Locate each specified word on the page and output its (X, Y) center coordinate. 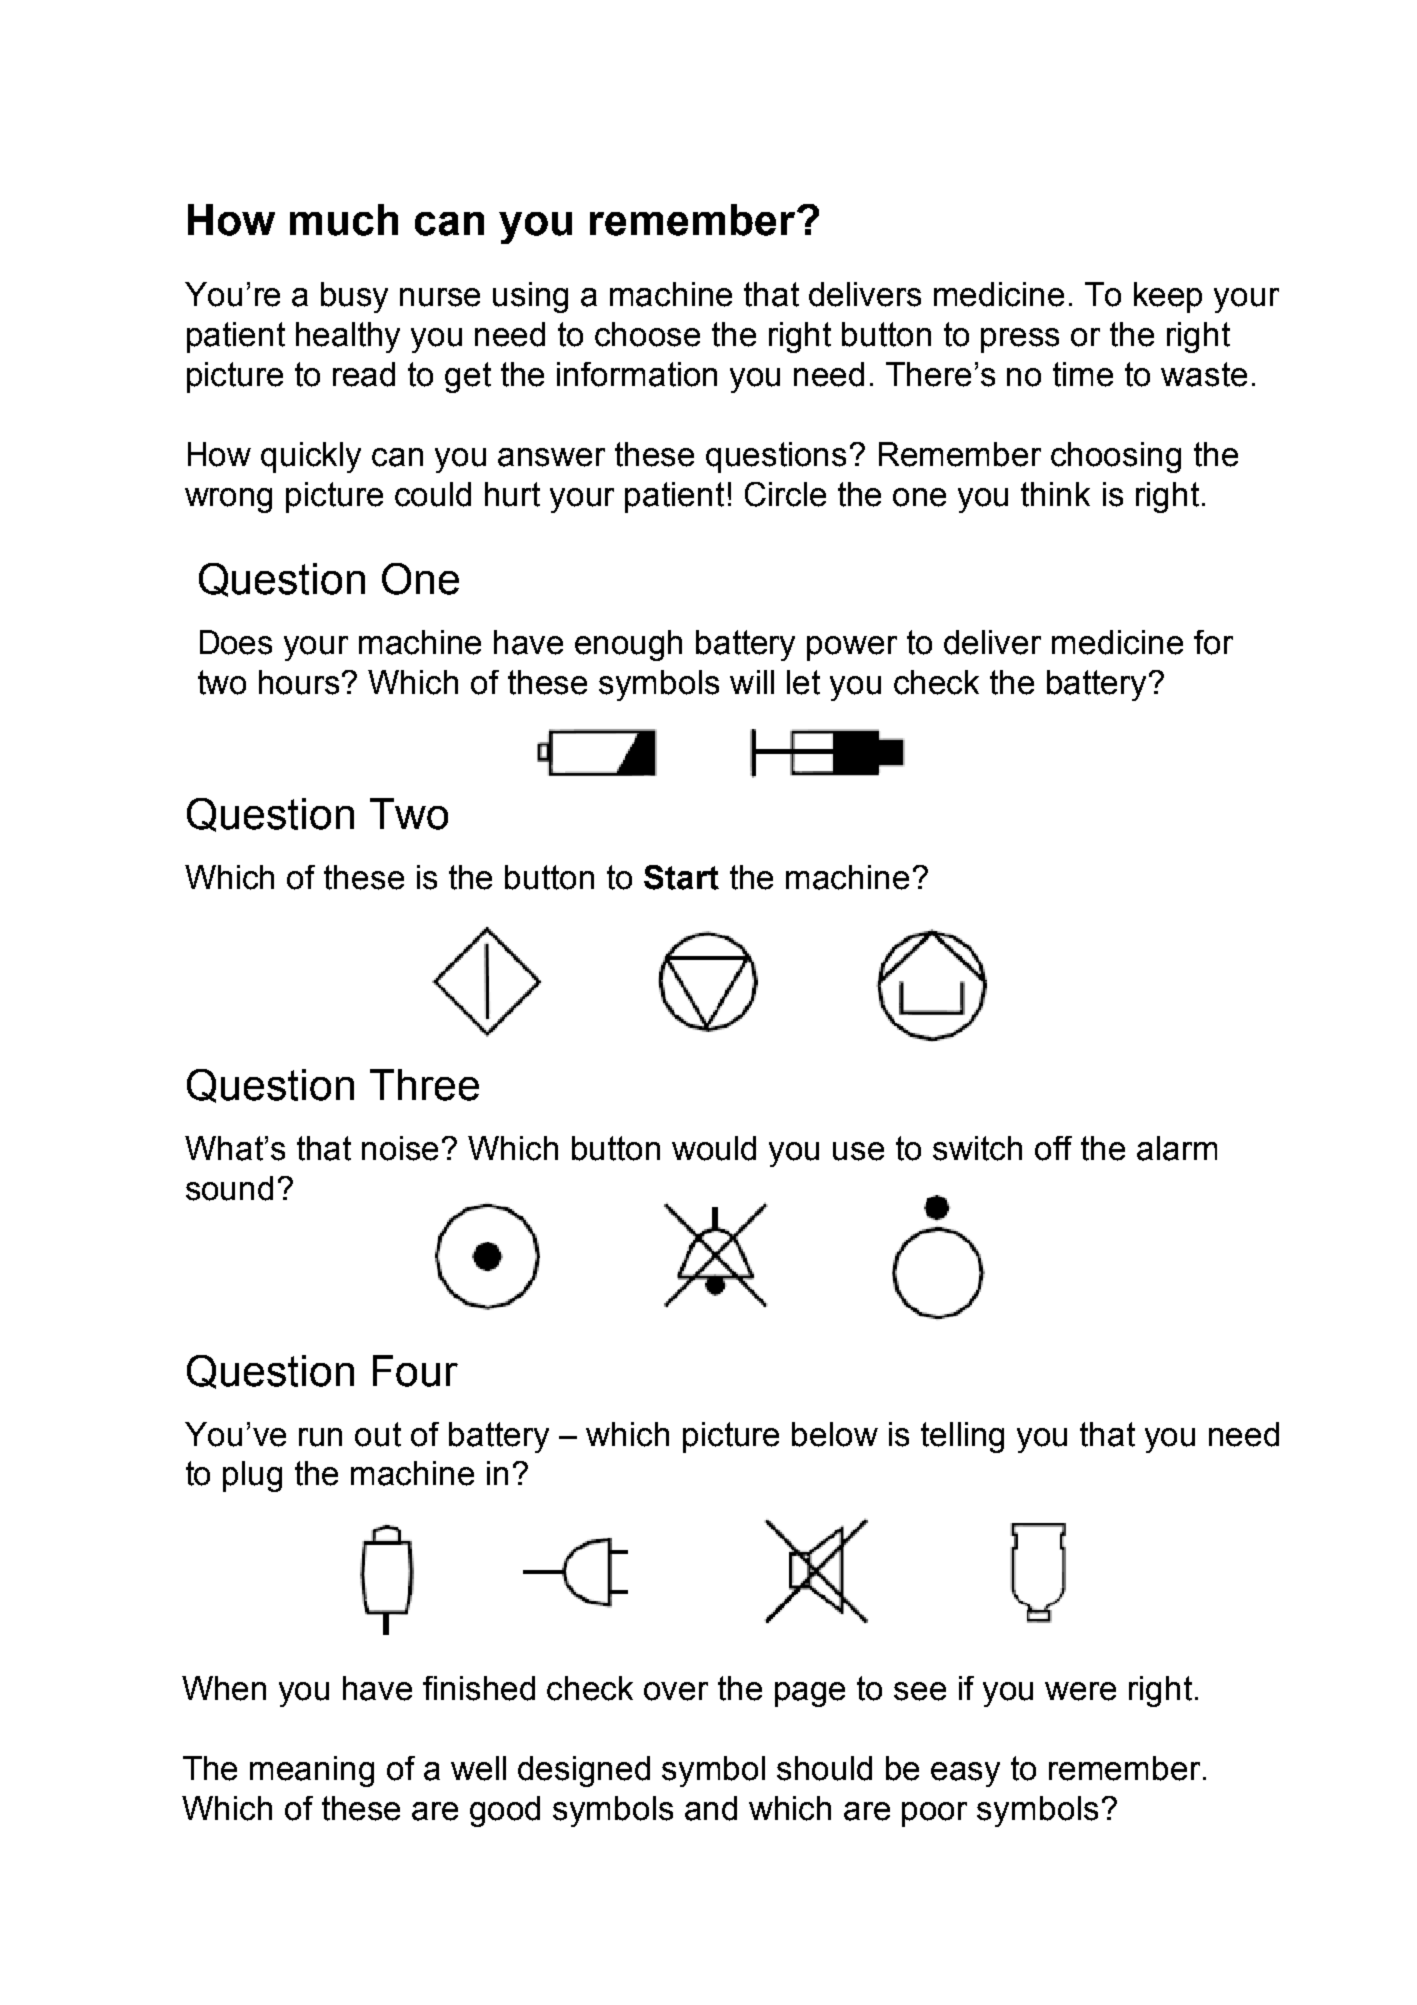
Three (424, 1085)
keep (1168, 297)
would (714, 1148)
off (1053, 1148)
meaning (312, 1771)
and (711, 1808)
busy (354, 297)
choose (647, 334)
